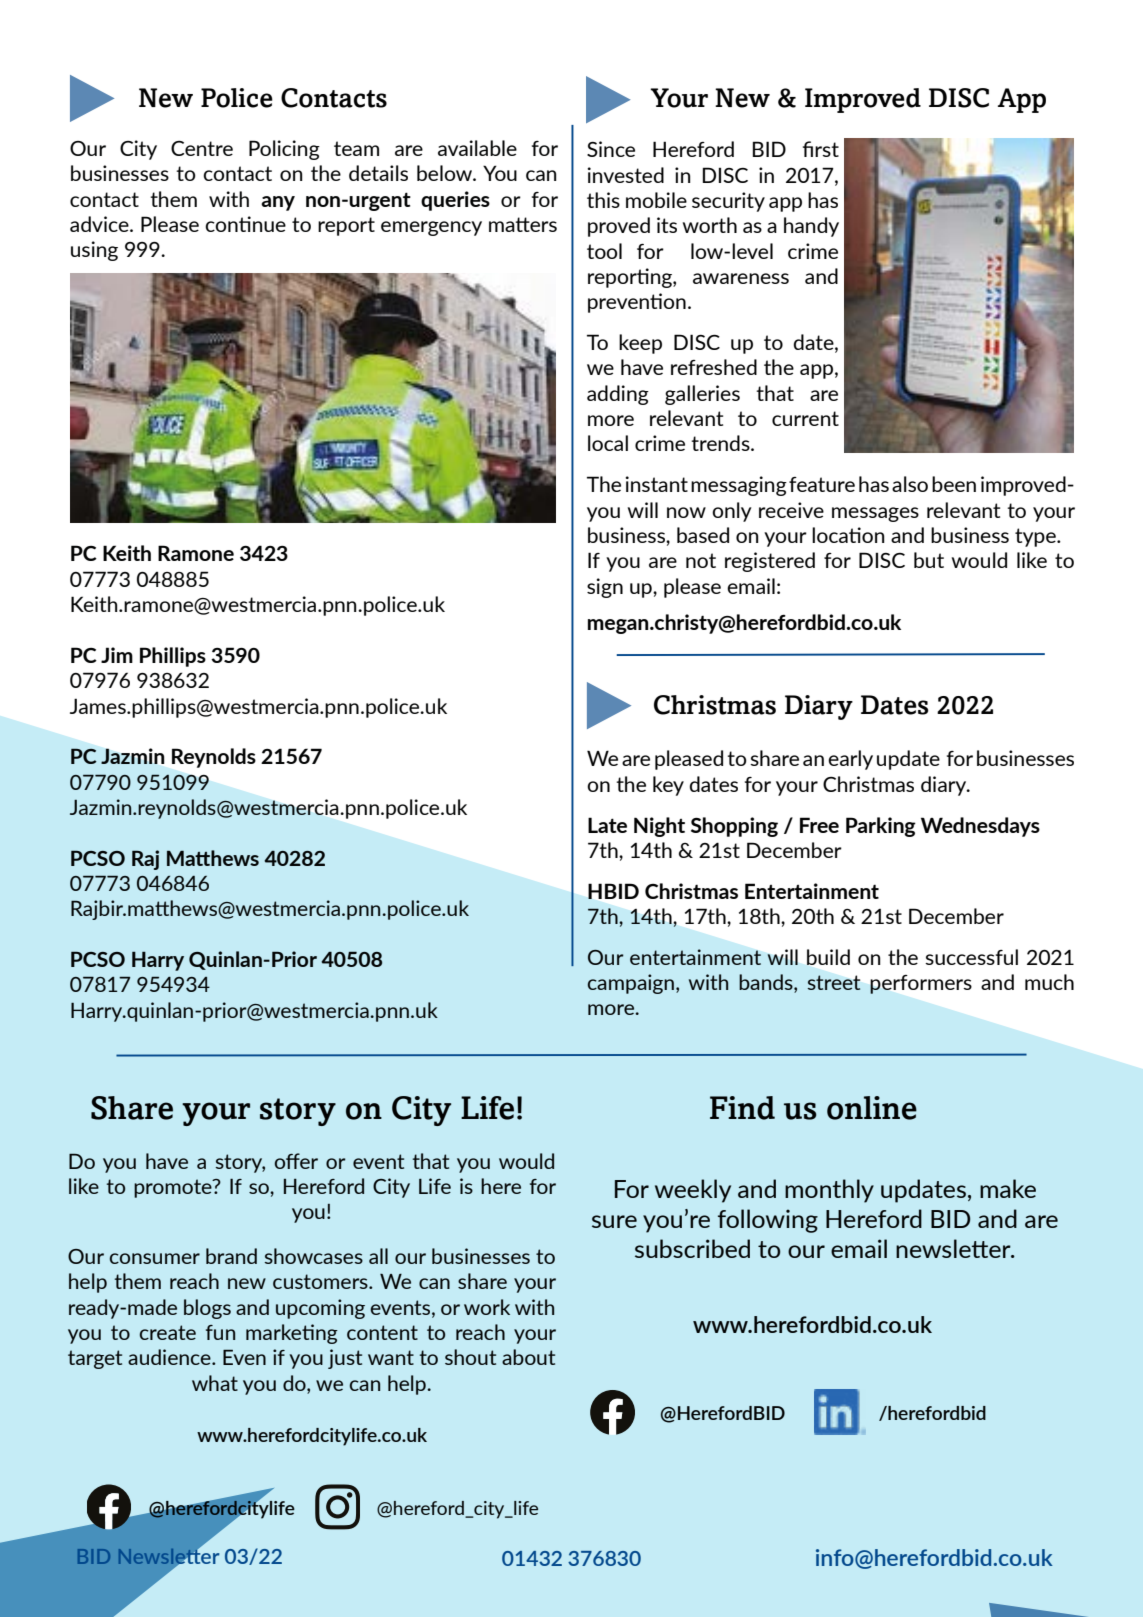 The height and width of the document is (1617, 1143). What do you see at coordinates (528, 1357) in the document?
I see `about` at bounding box center [528, 1357].
